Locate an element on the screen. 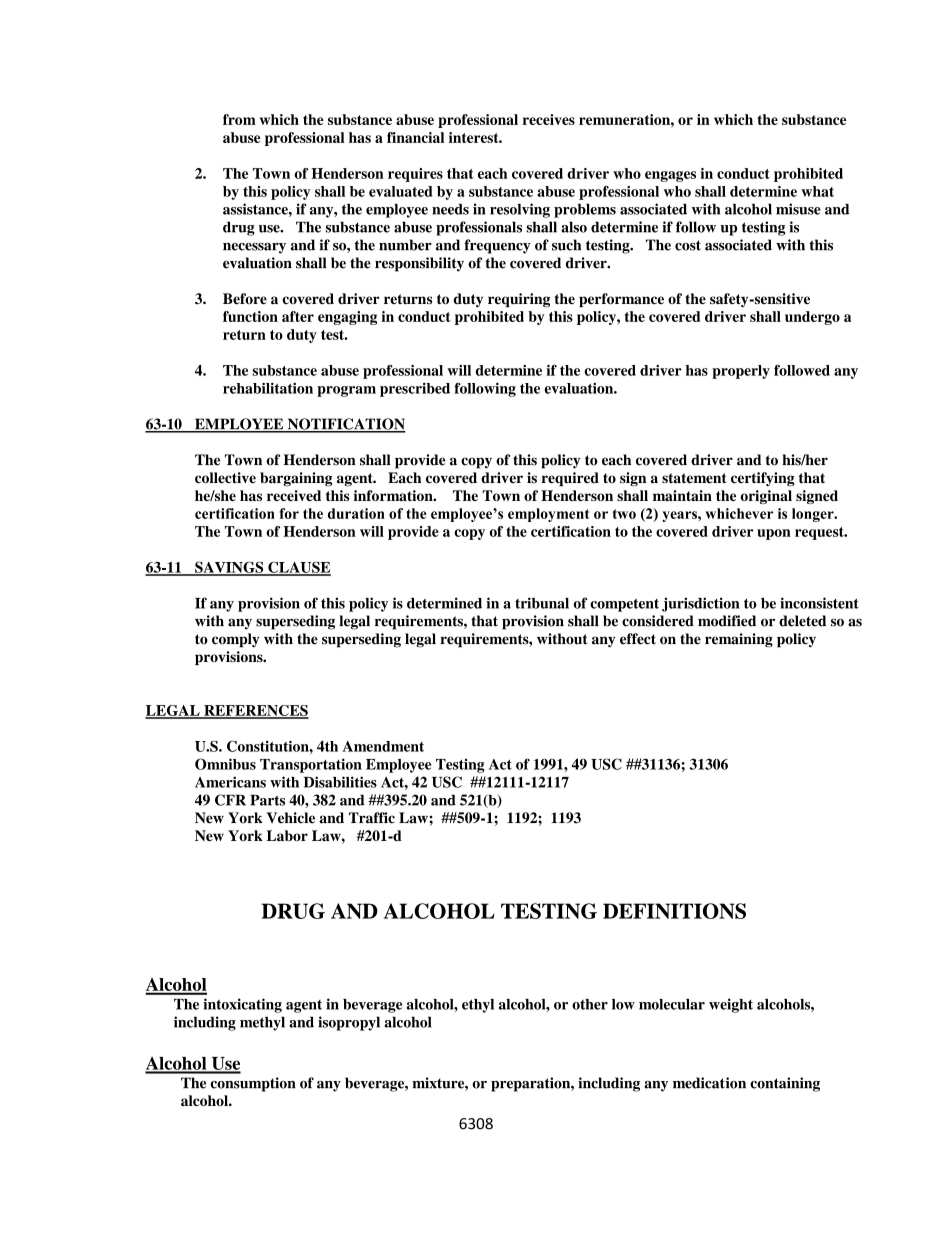 The width and height of the screenshot is (952, 1233). modified is located at coordinates (727, 621).
